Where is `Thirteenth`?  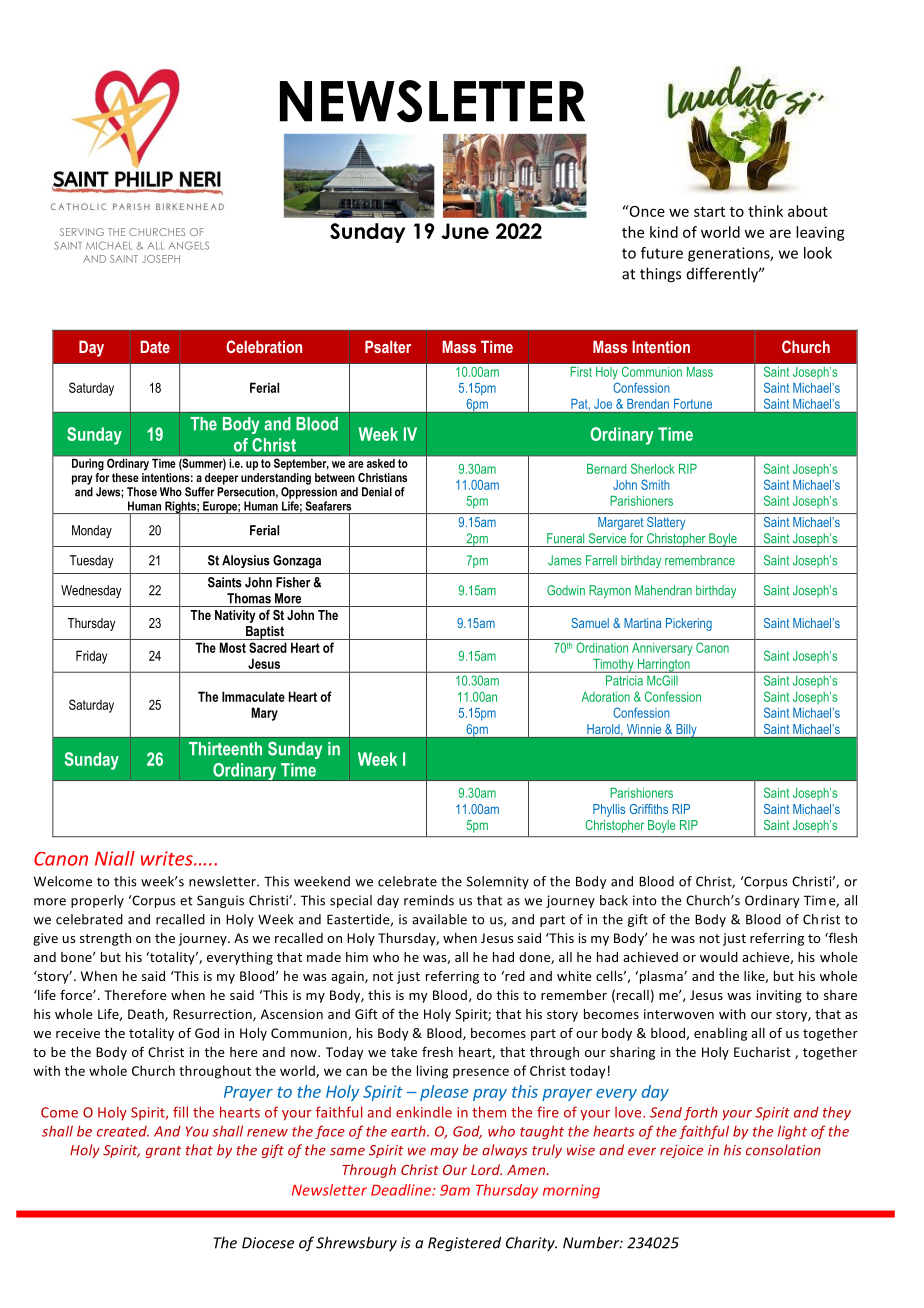
Thirteenth is located at coordinates (225, 749).
